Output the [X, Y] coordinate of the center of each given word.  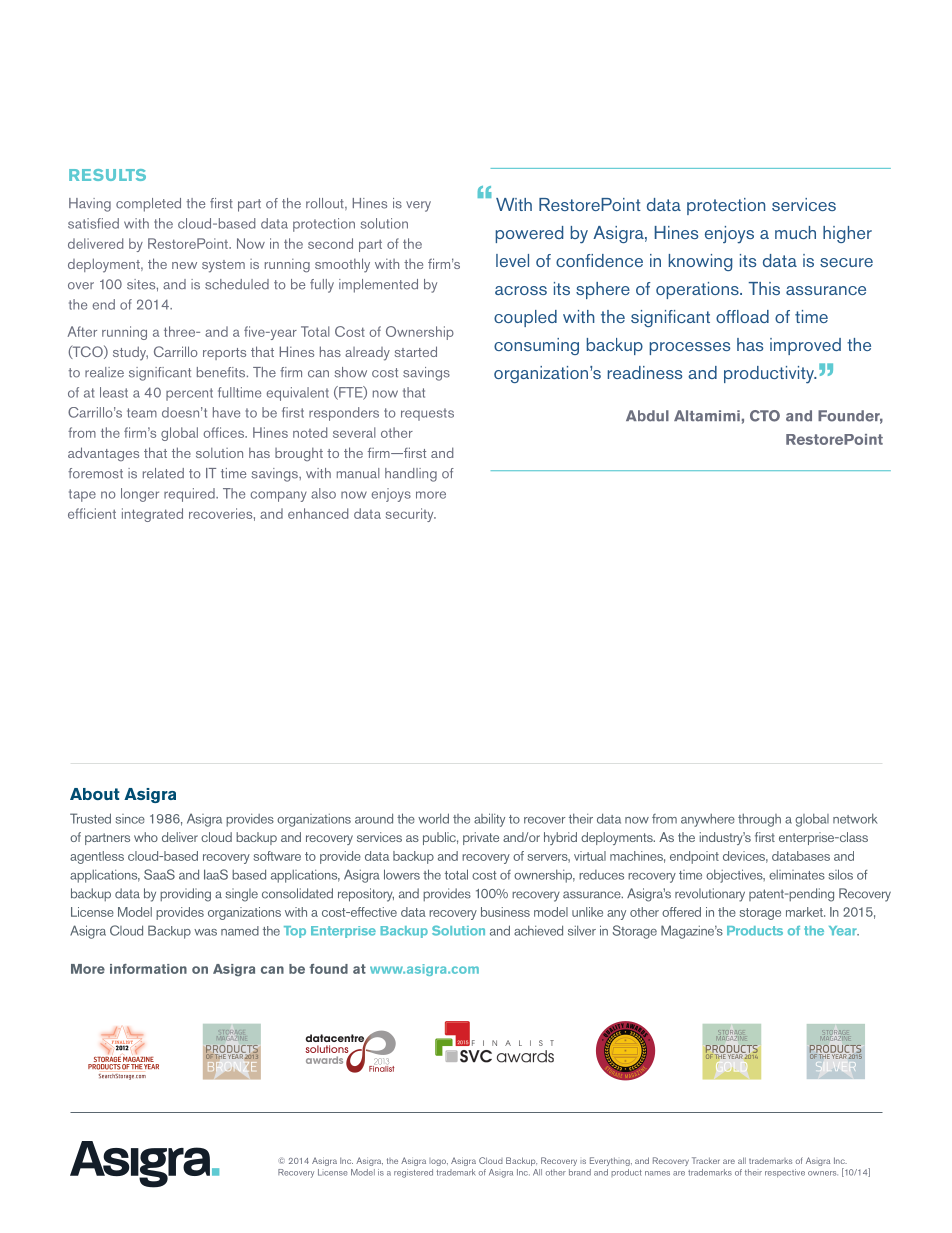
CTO [765, 416]
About [95, 794]
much [795, 232]
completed [148, 205]
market [805, 912]
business [505, 912]
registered [413, 1173]
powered [529, 234]
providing [185, 895]
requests [427, 414]
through [759, 820]
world [433, 818]
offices [224, 432]
